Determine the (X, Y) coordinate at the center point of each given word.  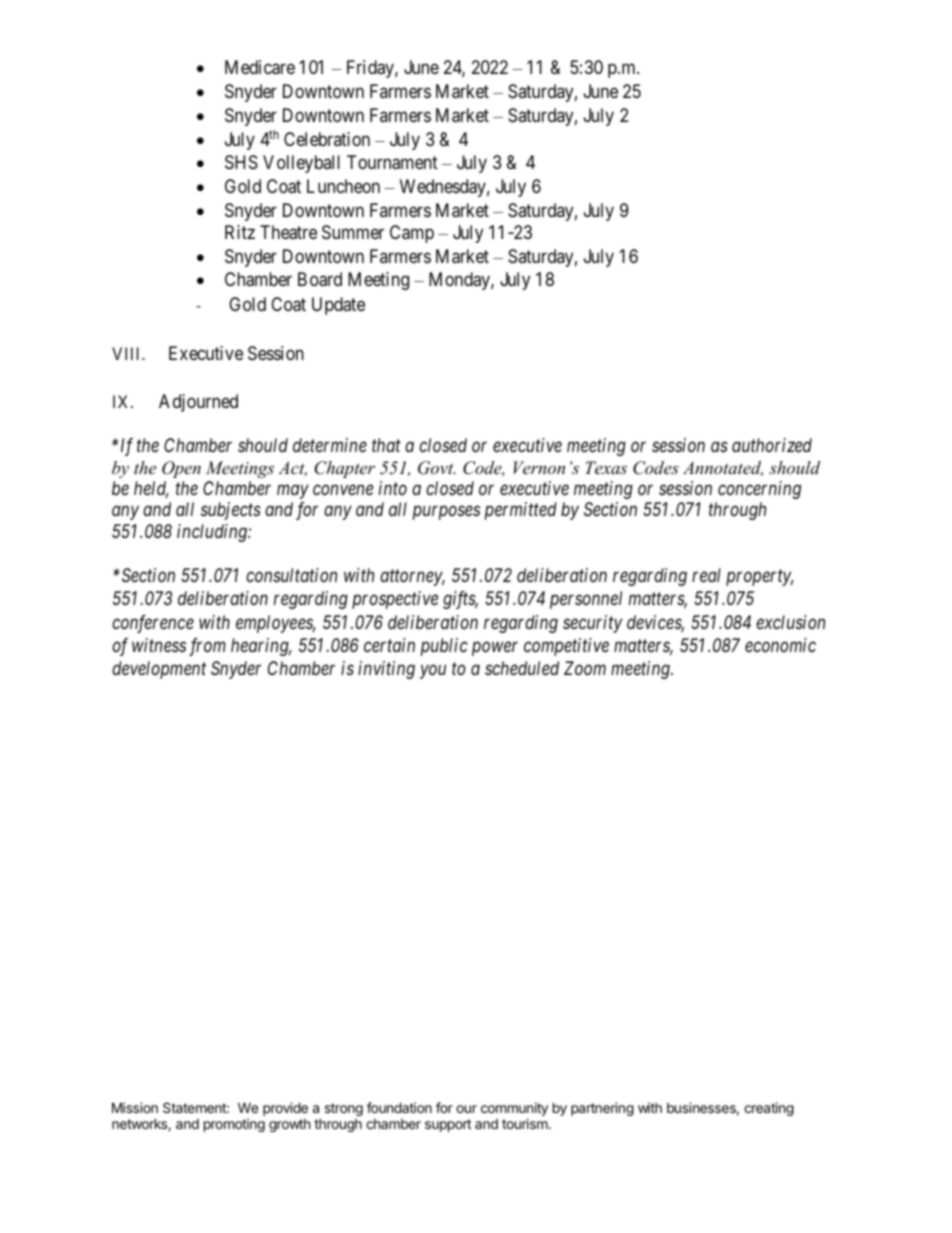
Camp (412, 234)
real (706, 575)
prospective (395, 600)
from (207, 647)
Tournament (392, 162)
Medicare (260, 67)
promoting (234, 1125)
